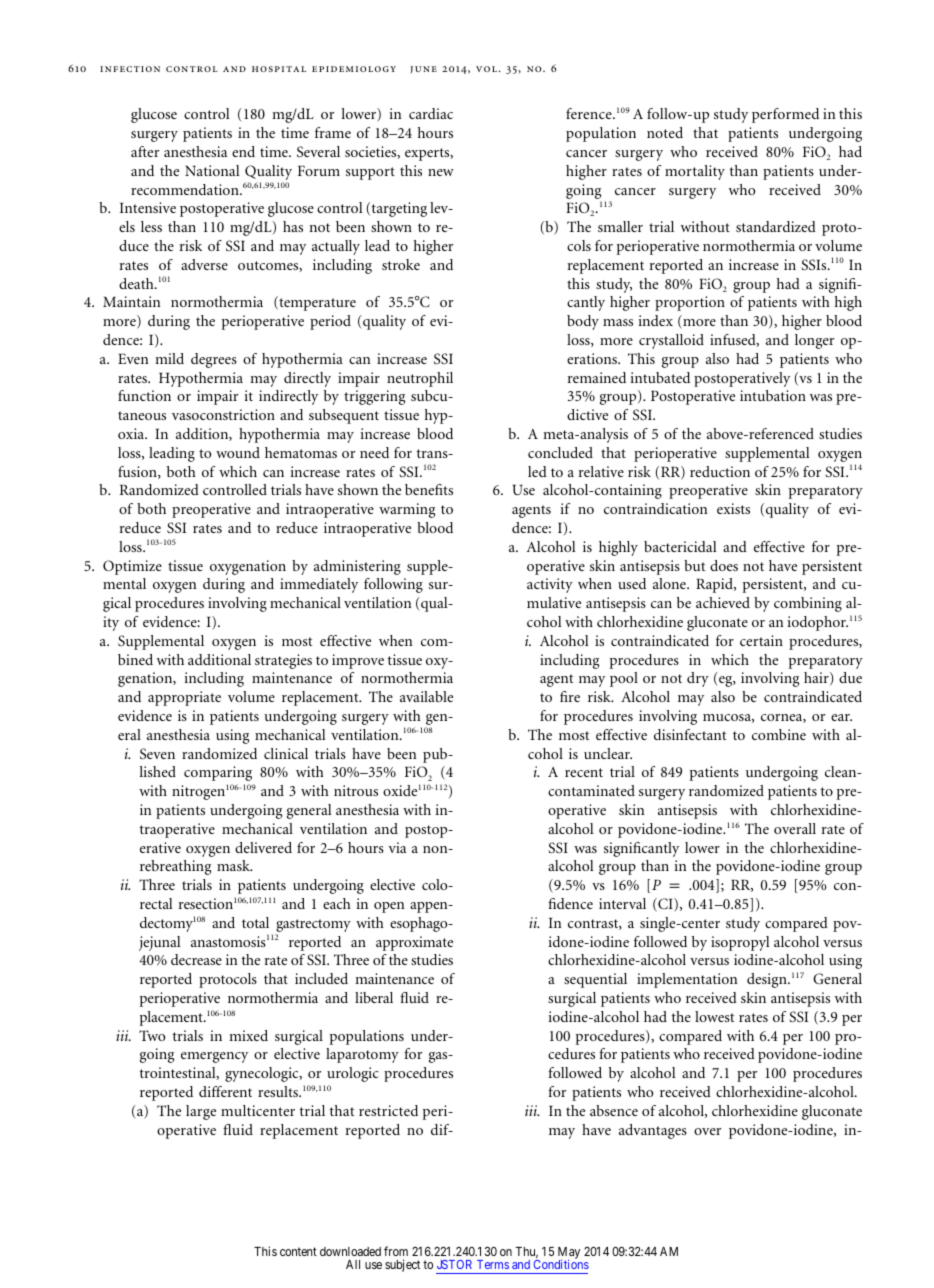 This screenshot has width=934, height=1288. I want to click on appropriate, so click(184, 698).
